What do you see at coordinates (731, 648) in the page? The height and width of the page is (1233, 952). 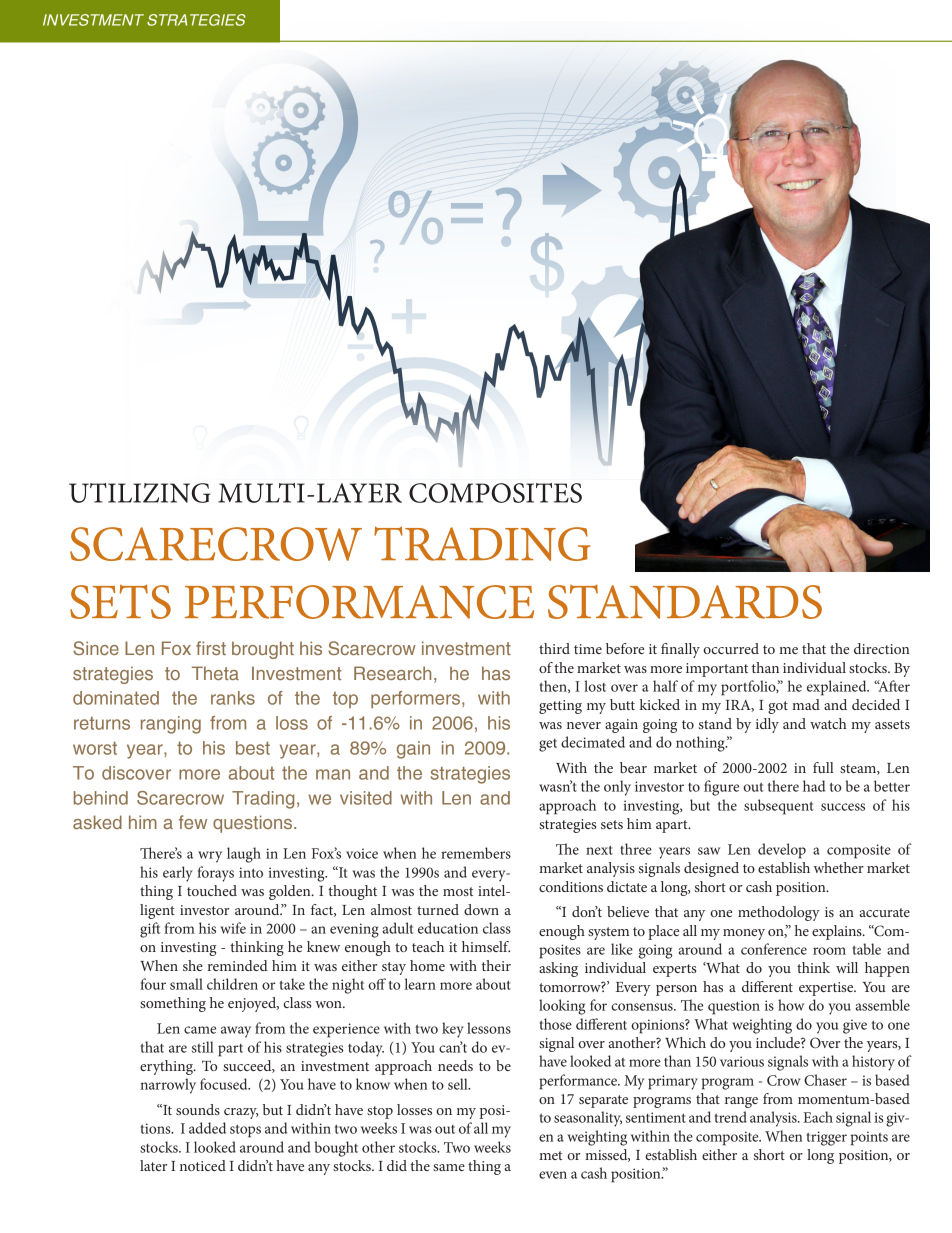 I see `occurred` at bounding box center [731, 648].
